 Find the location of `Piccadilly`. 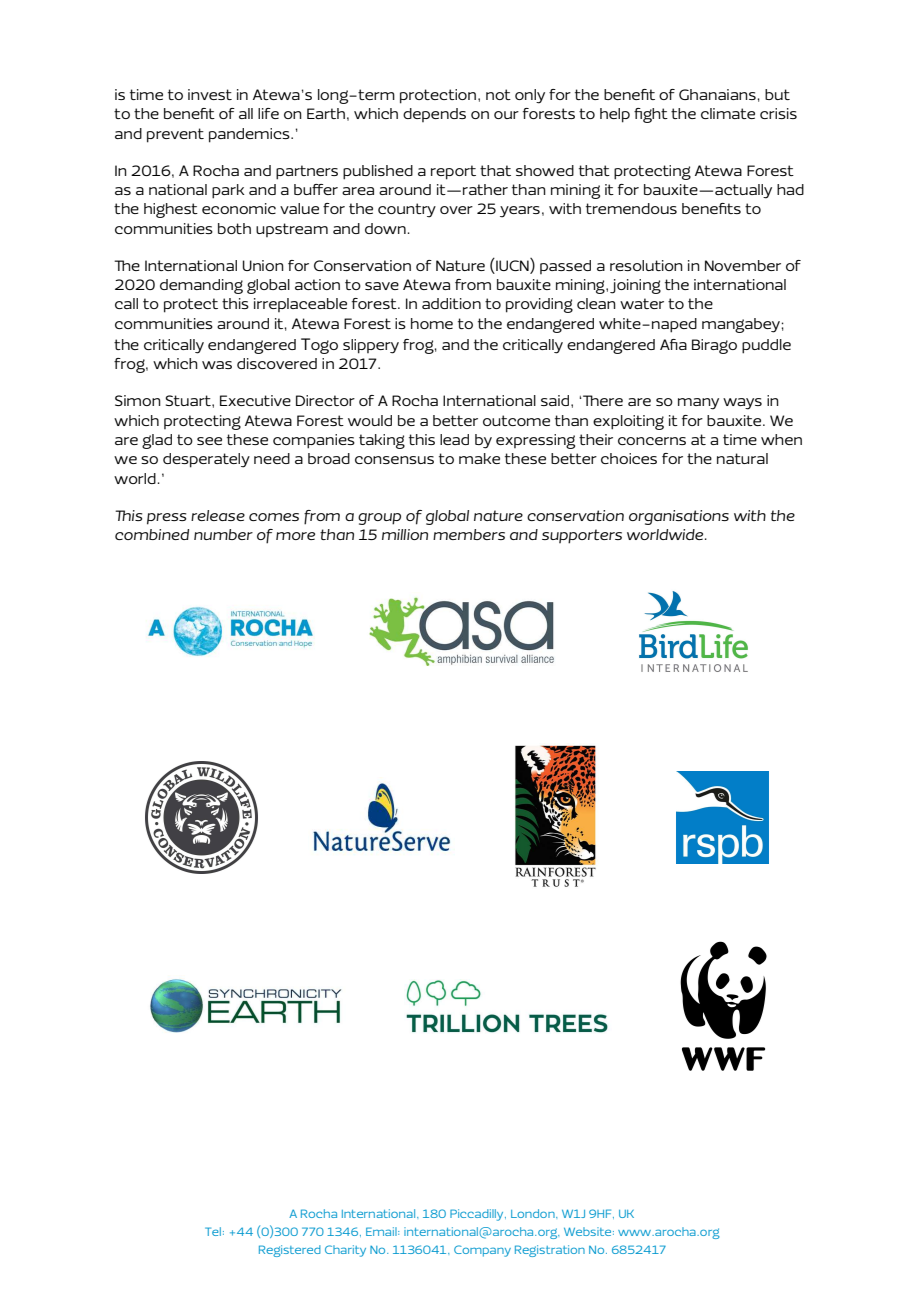

Piccadilly is located at coordinates (478, 1215).
